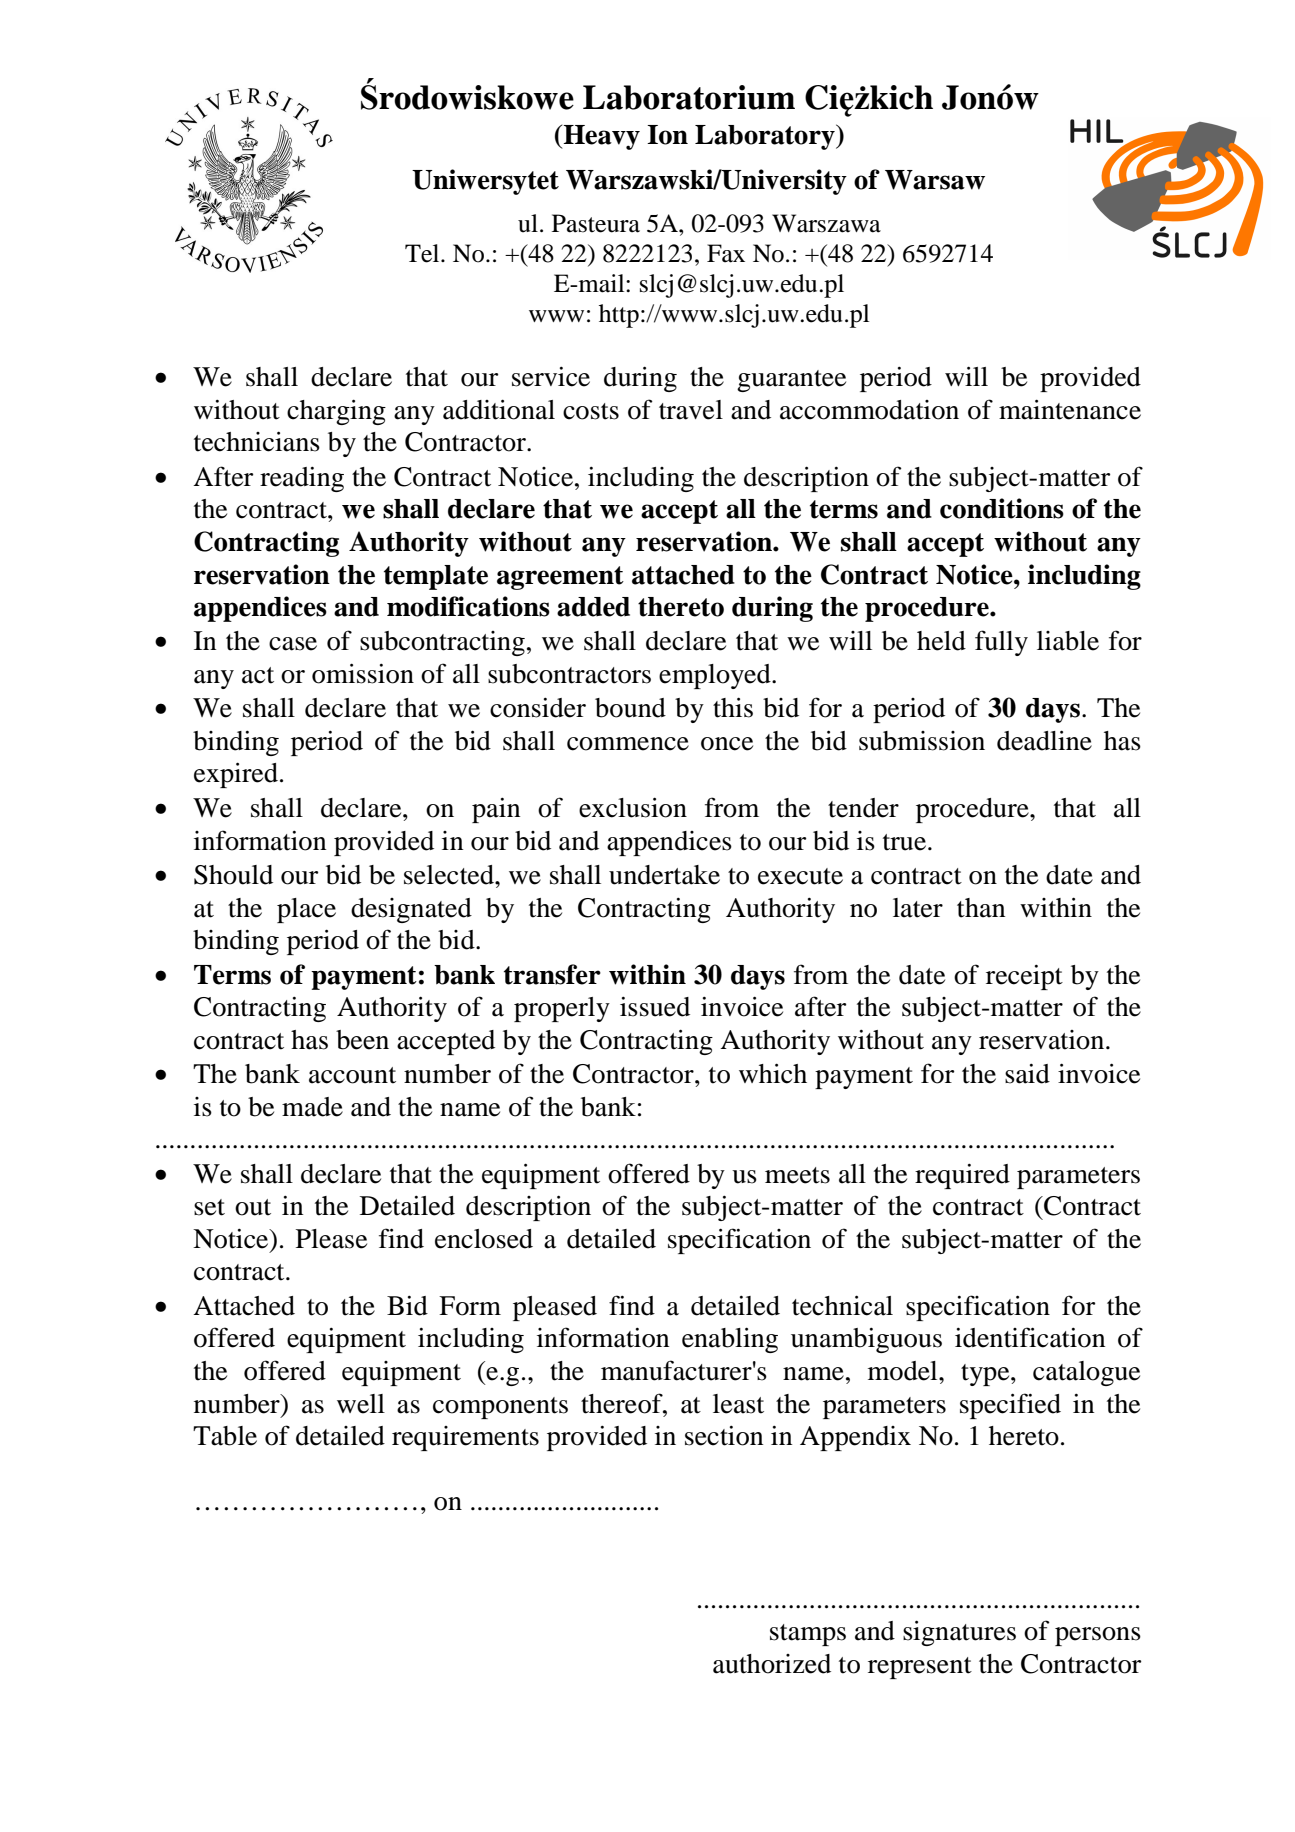 This image has width=1295, height=1832. I want to click on authorized, so click(772, 1664).
